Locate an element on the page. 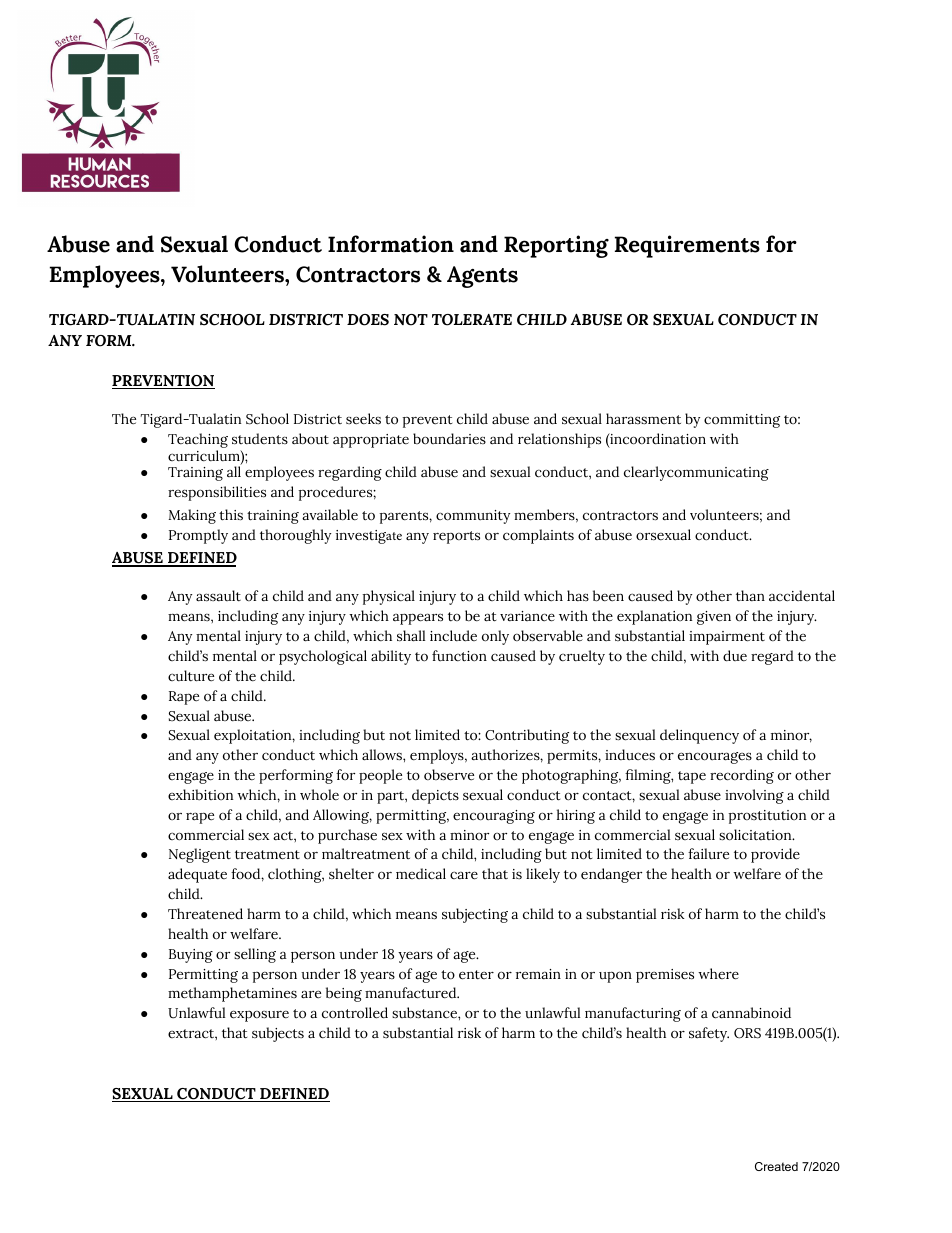 This document has width=952, height=1233. DOES is located at coordinates (368, 320).
